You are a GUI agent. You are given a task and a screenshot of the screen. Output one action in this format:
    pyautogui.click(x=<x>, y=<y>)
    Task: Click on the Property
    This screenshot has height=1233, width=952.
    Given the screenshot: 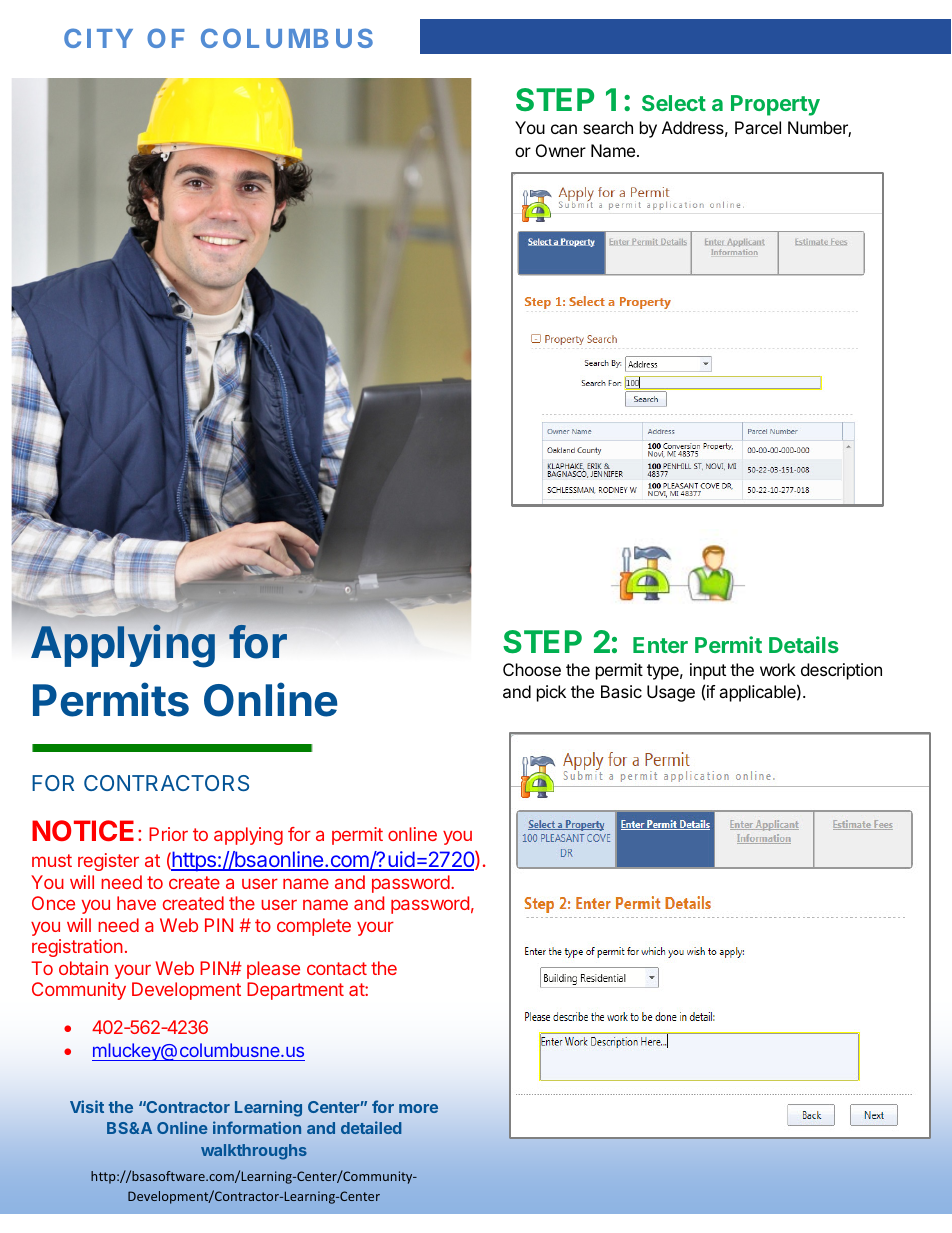 What is the action you would take?
    pyautogui.click(x=775, y=105)
